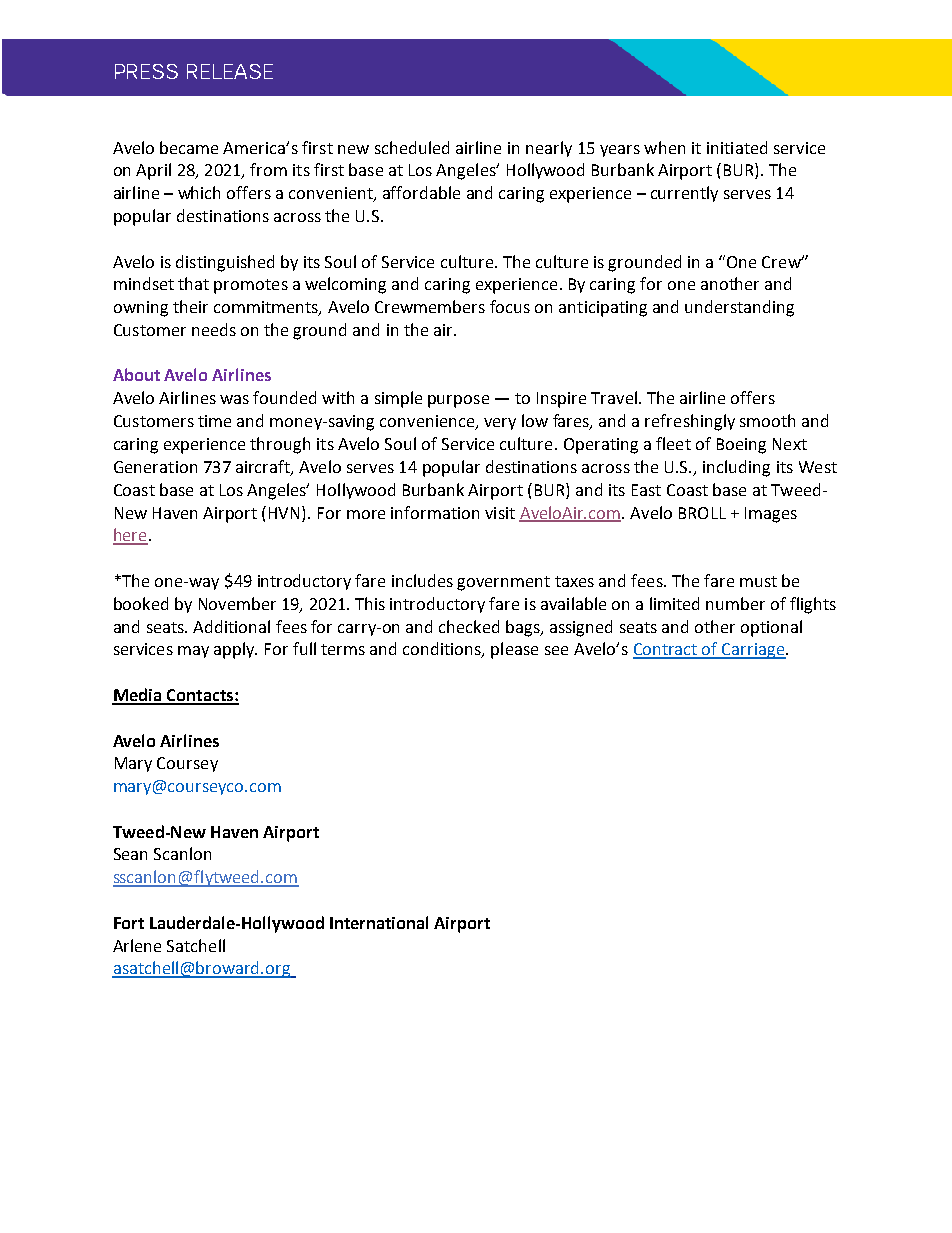  Describe the element at coordinates (129, 923) in the image. I see `Fort` at that location.
